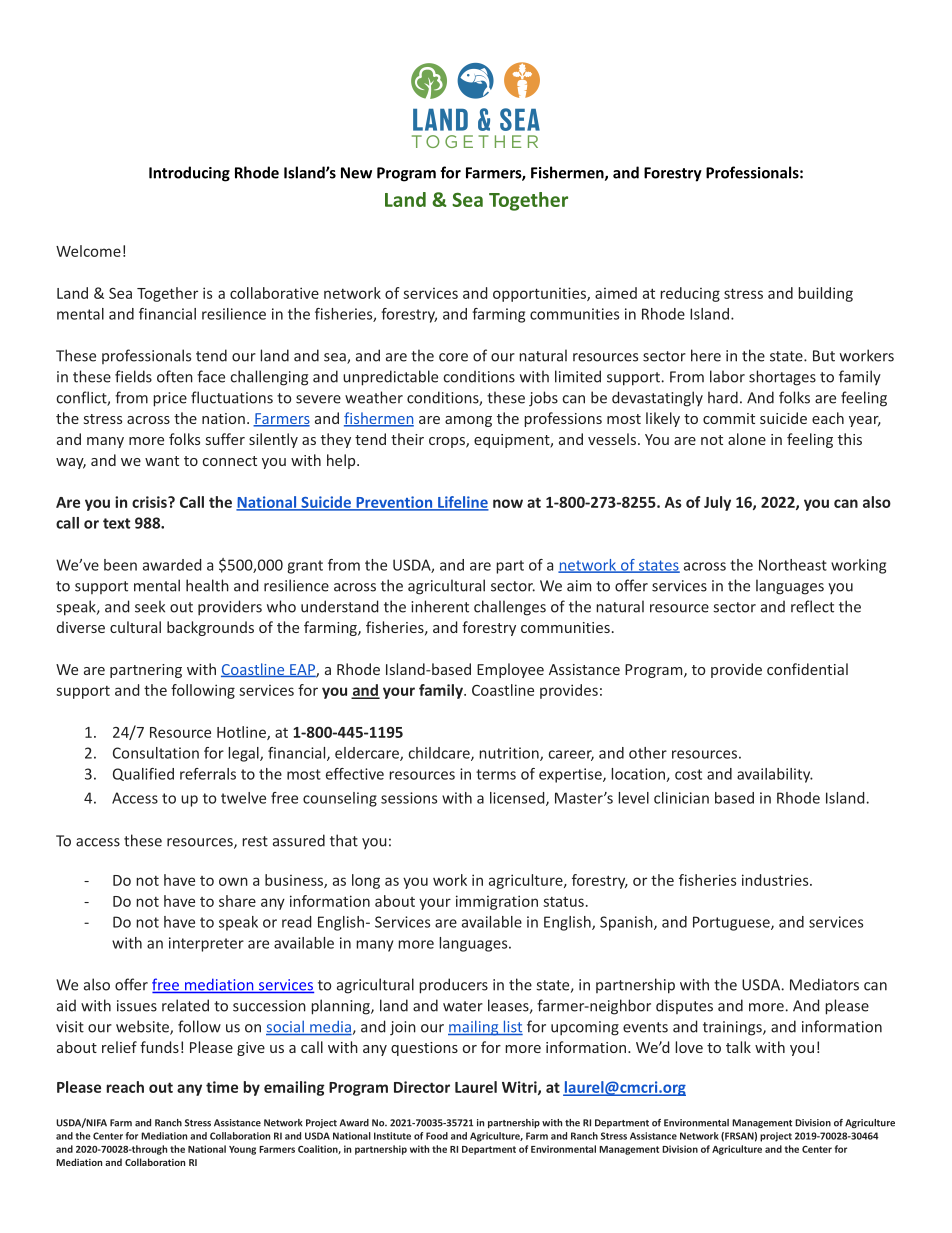 The image size is (952, 1233). Describe the element at coordinates (189, 174) in the image. I see `Introducing` at that location.
